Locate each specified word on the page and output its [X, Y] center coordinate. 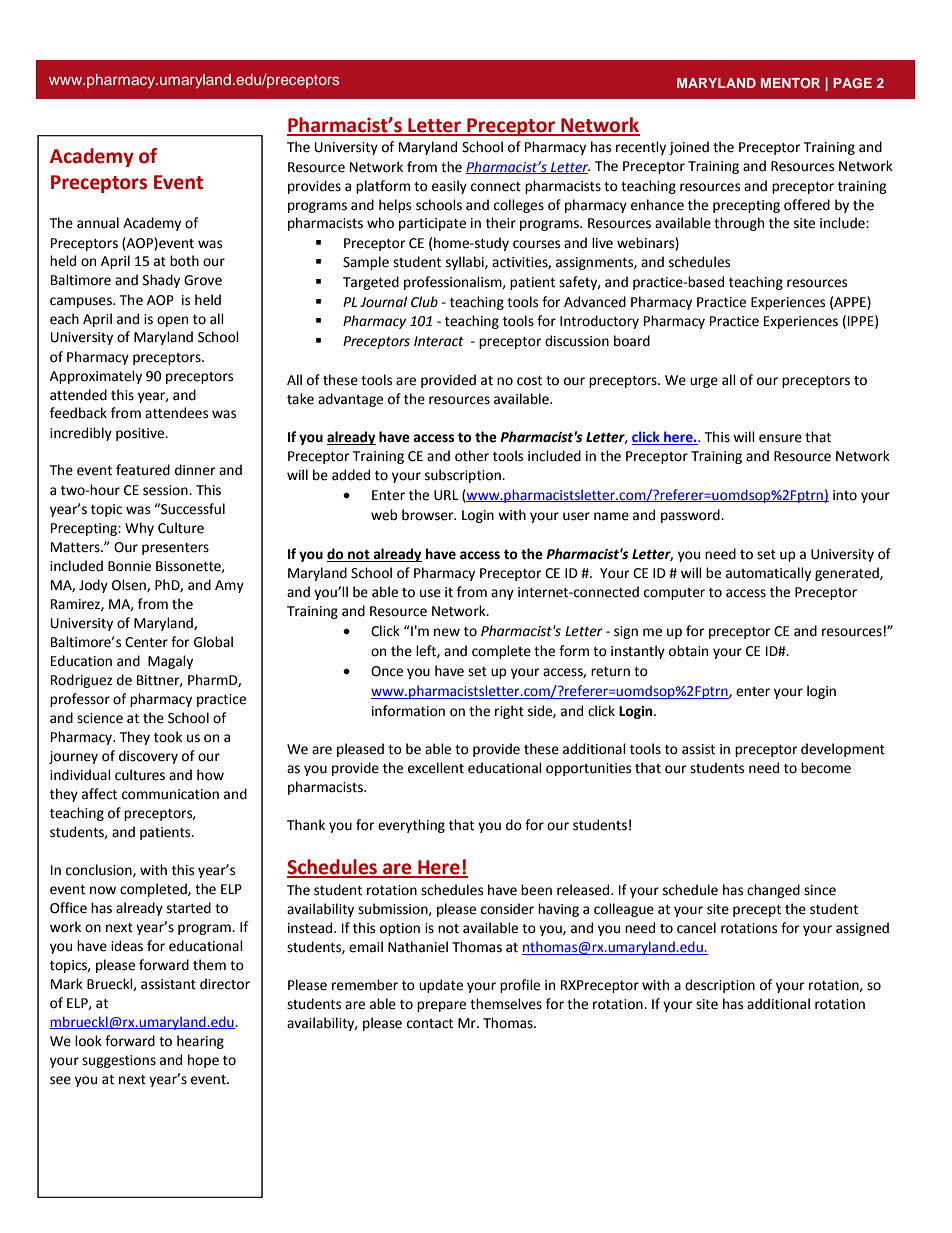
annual [98, 223]
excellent [436, 768]
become [826, 768]
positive [141, 434]
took [168, 737]
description [720, 986]
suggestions [119, 1061]
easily [449, 187]
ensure [780, 438]
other [472, 456]
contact [430, 1024]
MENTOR [790, 83]
